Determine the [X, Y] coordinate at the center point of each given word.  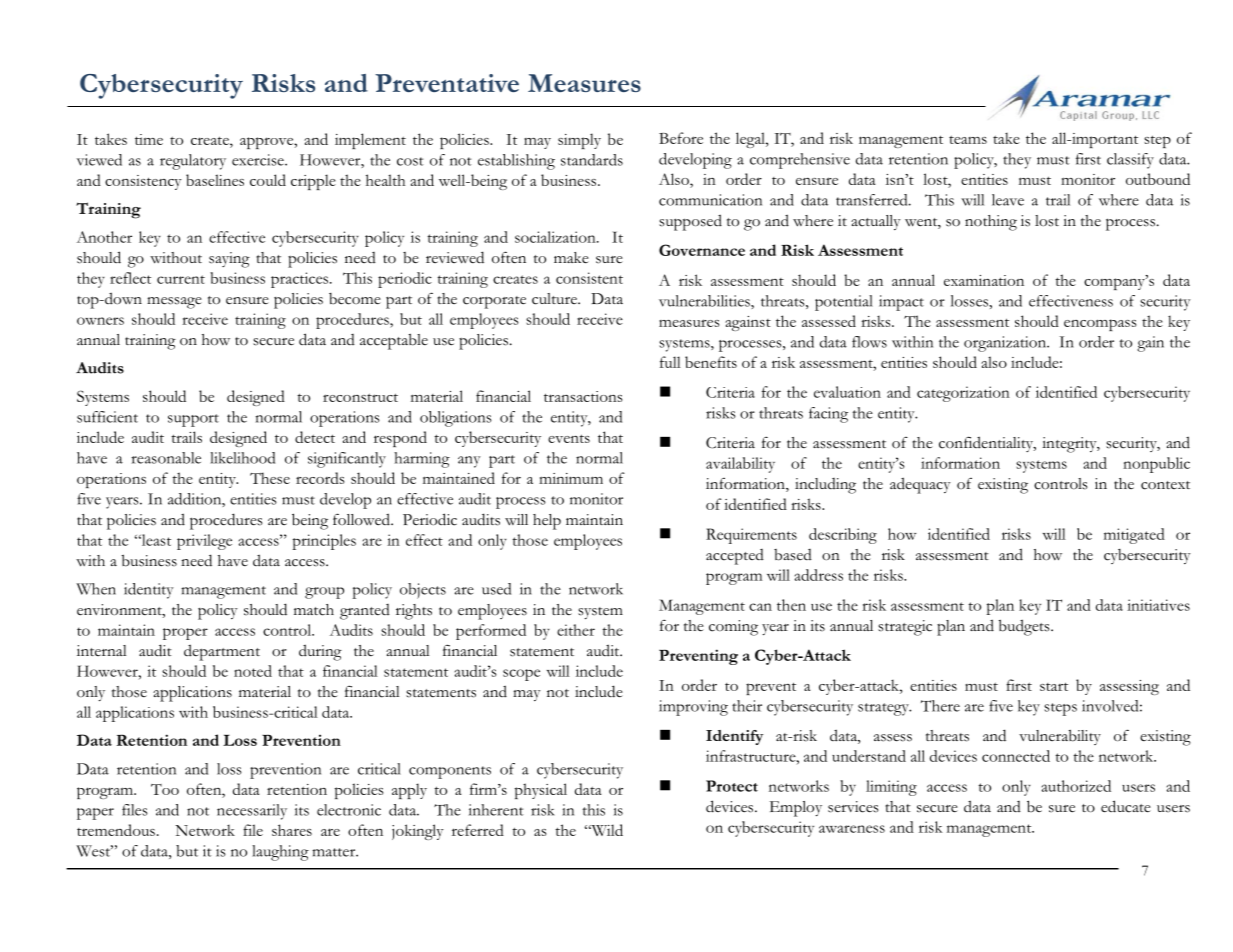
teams [968, 139]
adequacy [920, 485]
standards [592, 160]
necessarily [252, 812]
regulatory [193, 162]
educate [1126, 806]
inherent [496, 810]
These [270, 478]
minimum [571, 478]
